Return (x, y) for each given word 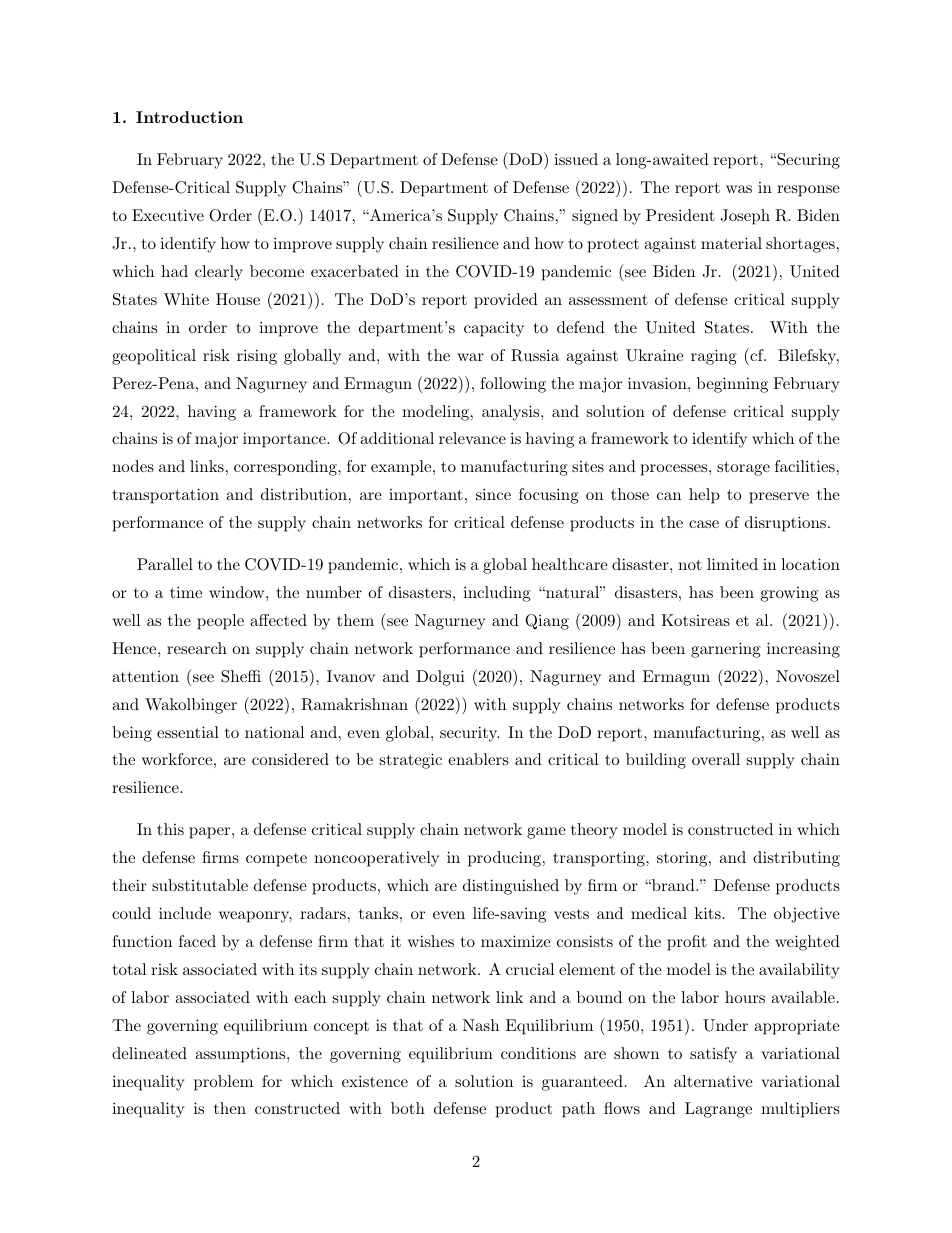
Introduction (189, 117)
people (220, 622)
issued (576, 159)
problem (223, 1083)
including (497, 594)
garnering (726, 650)
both (408, 1108)
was (739, 189)
